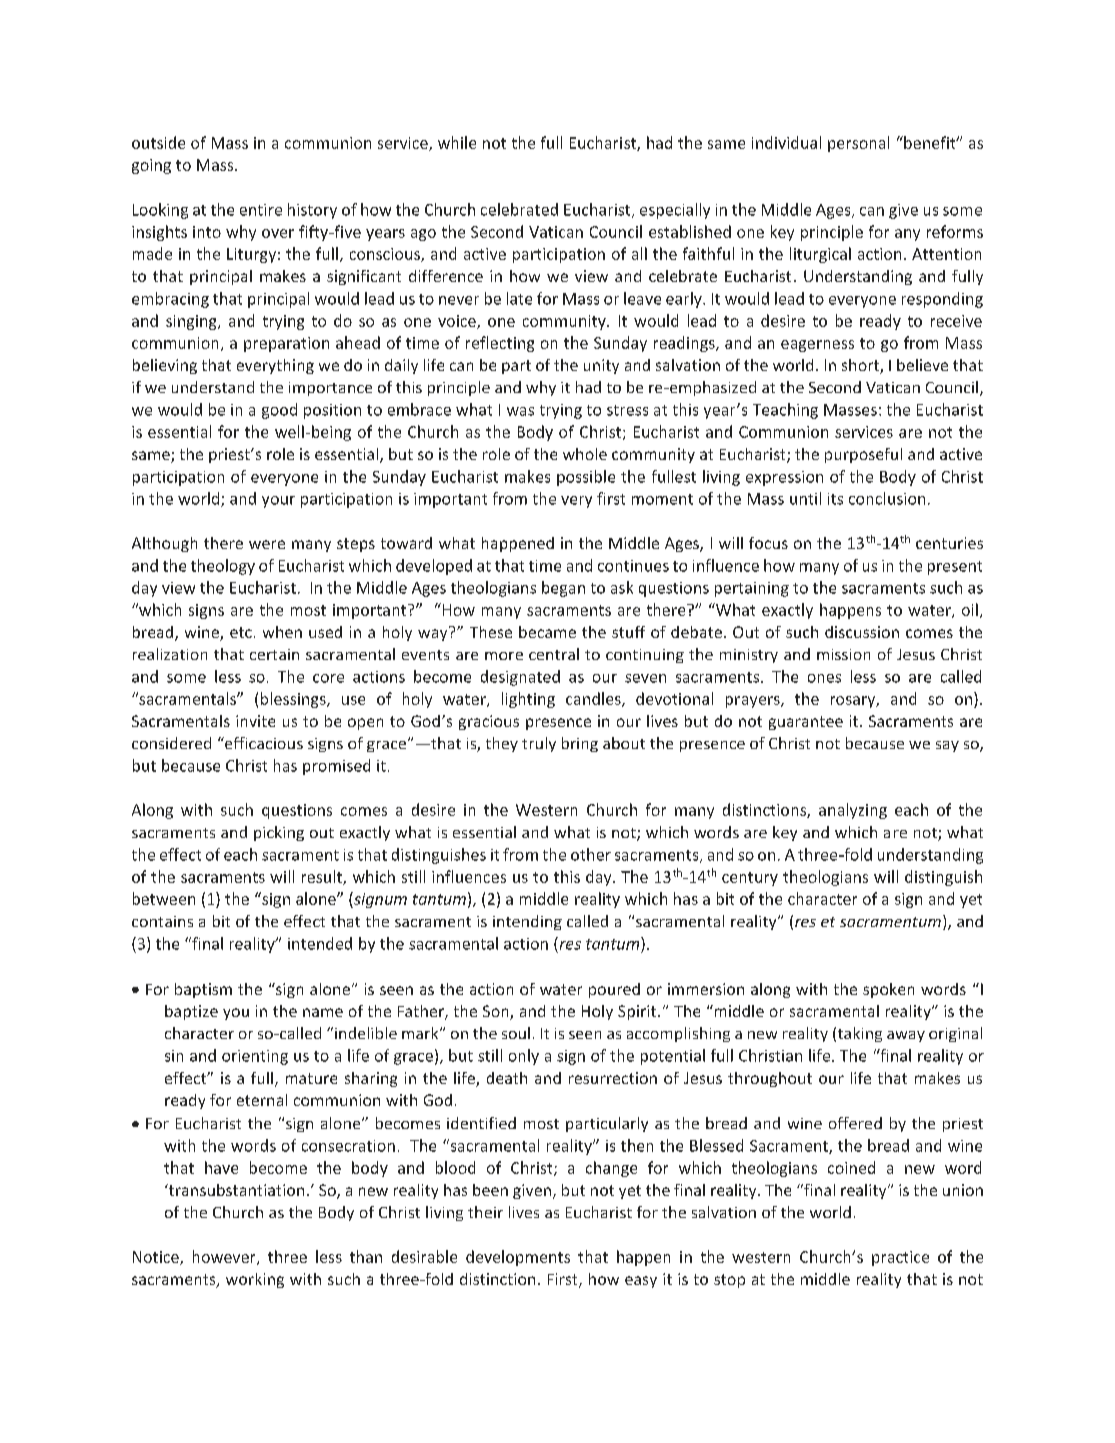  What do you see at coordinates (457, 142) in the page?
I see `while` at bounding box center [457, 142].
